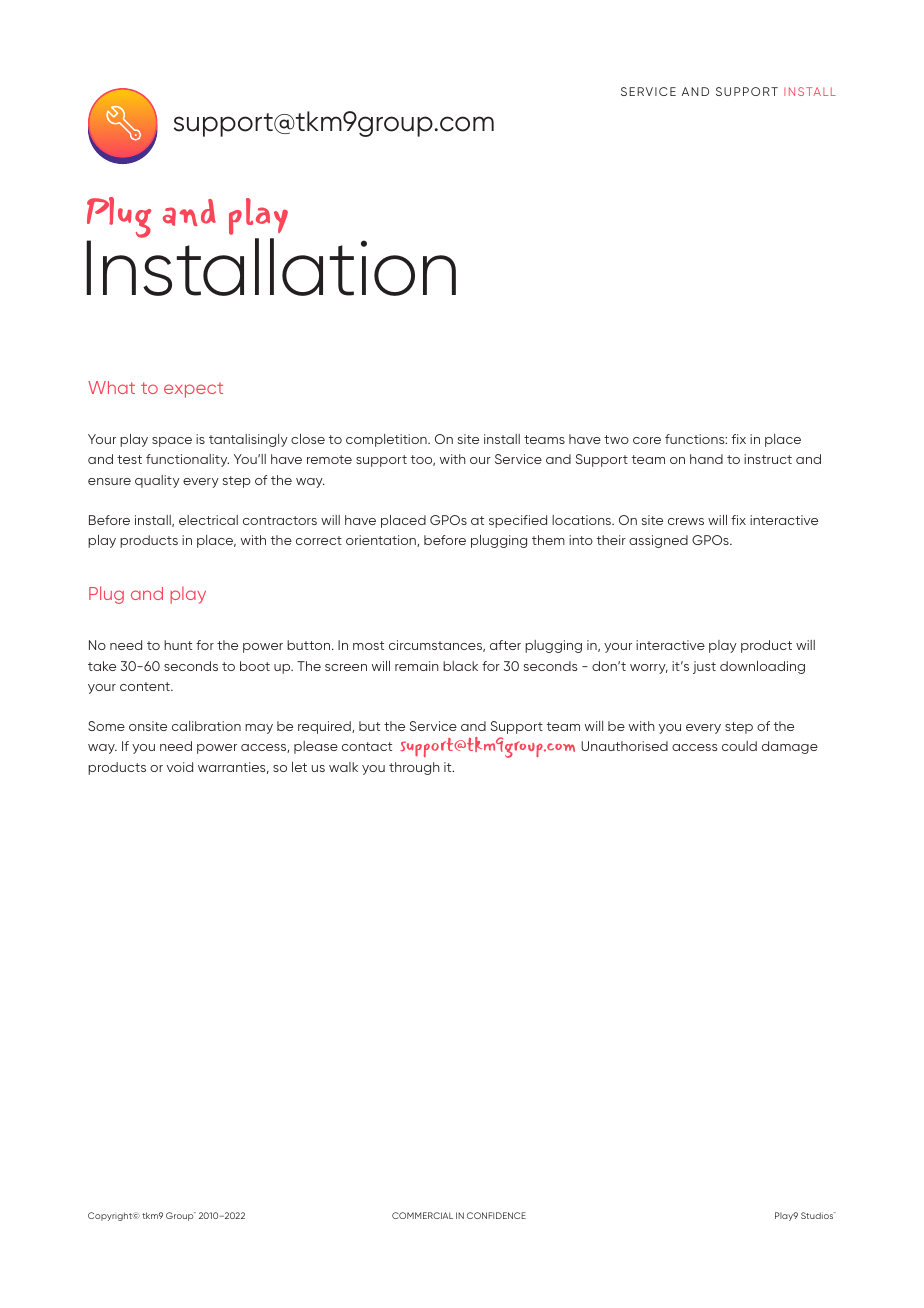 Image resolution: width=924 pixels, height=1308 pixels. What do you see at coordinates (818, 1215) in the image?
I see `Studios` at bounding box center [818, 1215].
